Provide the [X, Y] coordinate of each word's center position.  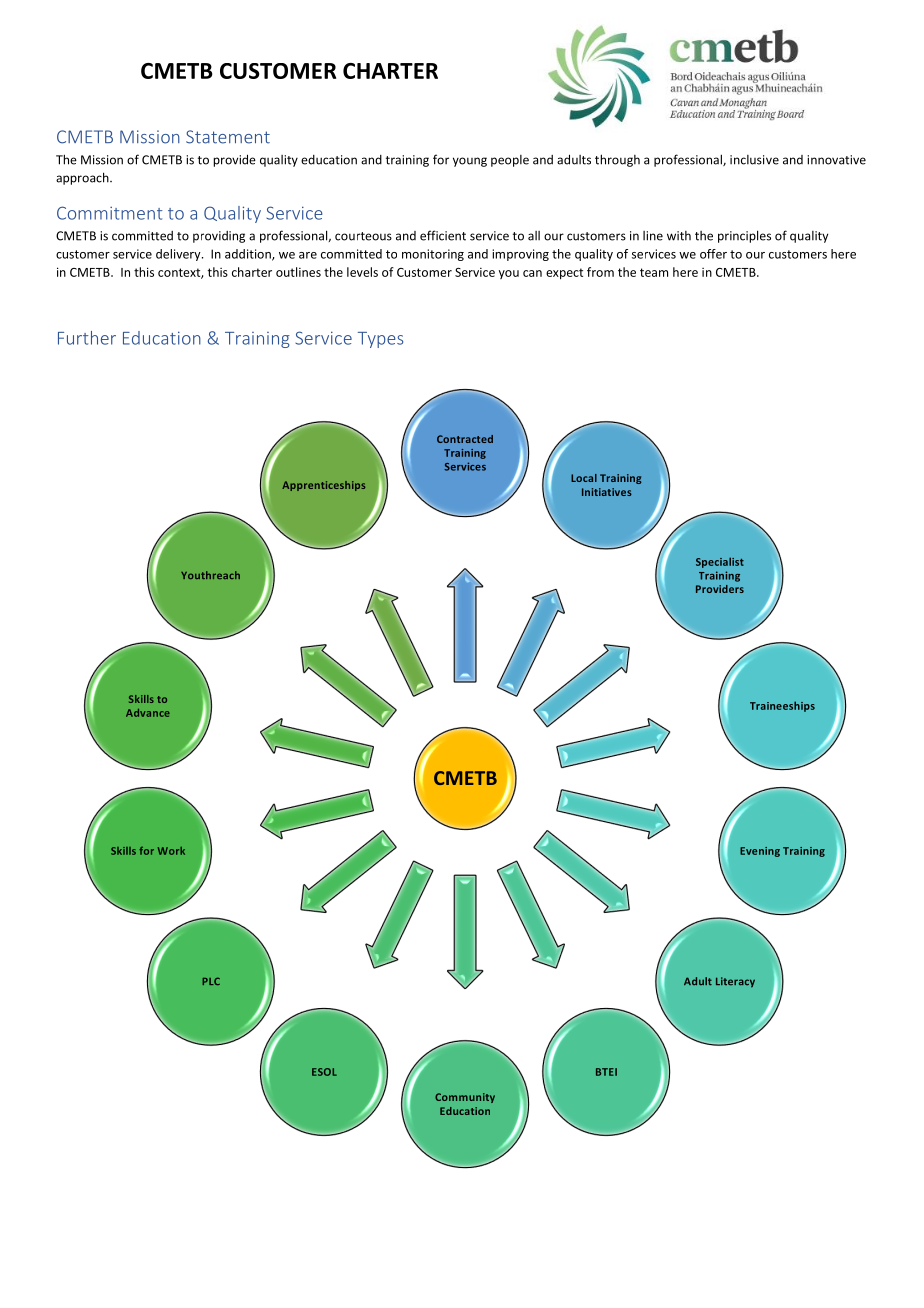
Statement [228, 137]
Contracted [465, 439]
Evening [760, 852]
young [470, 162]
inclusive [754, 160]
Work [171, 851]
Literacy [735, 982]
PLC [211, 981]
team [654, 272]
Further [87, 338]
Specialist [720, 562]
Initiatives [607, 492]
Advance [148, 713]
